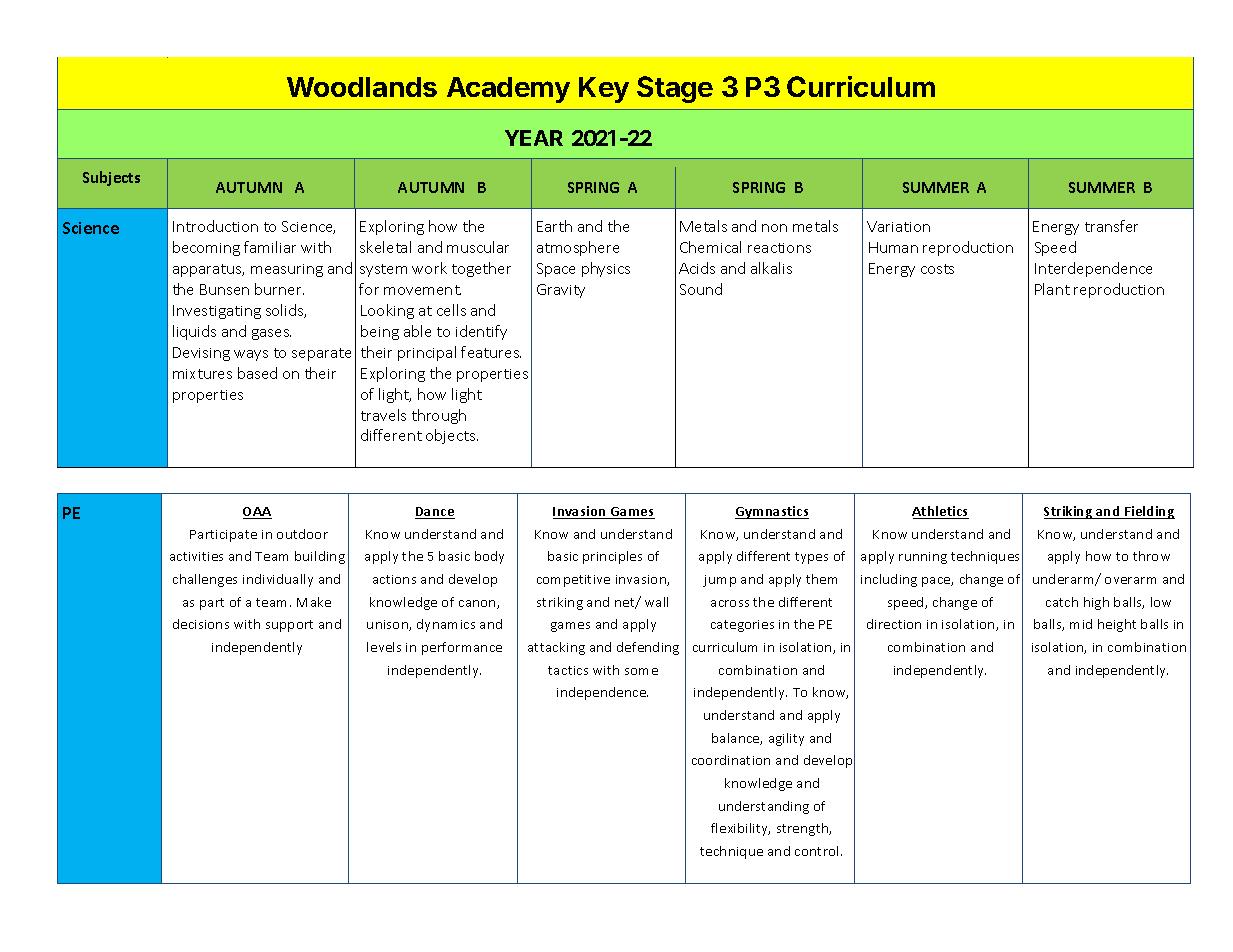 The height and width of the document is (952, 1233). I want to click on Key, so click(604, 90).
